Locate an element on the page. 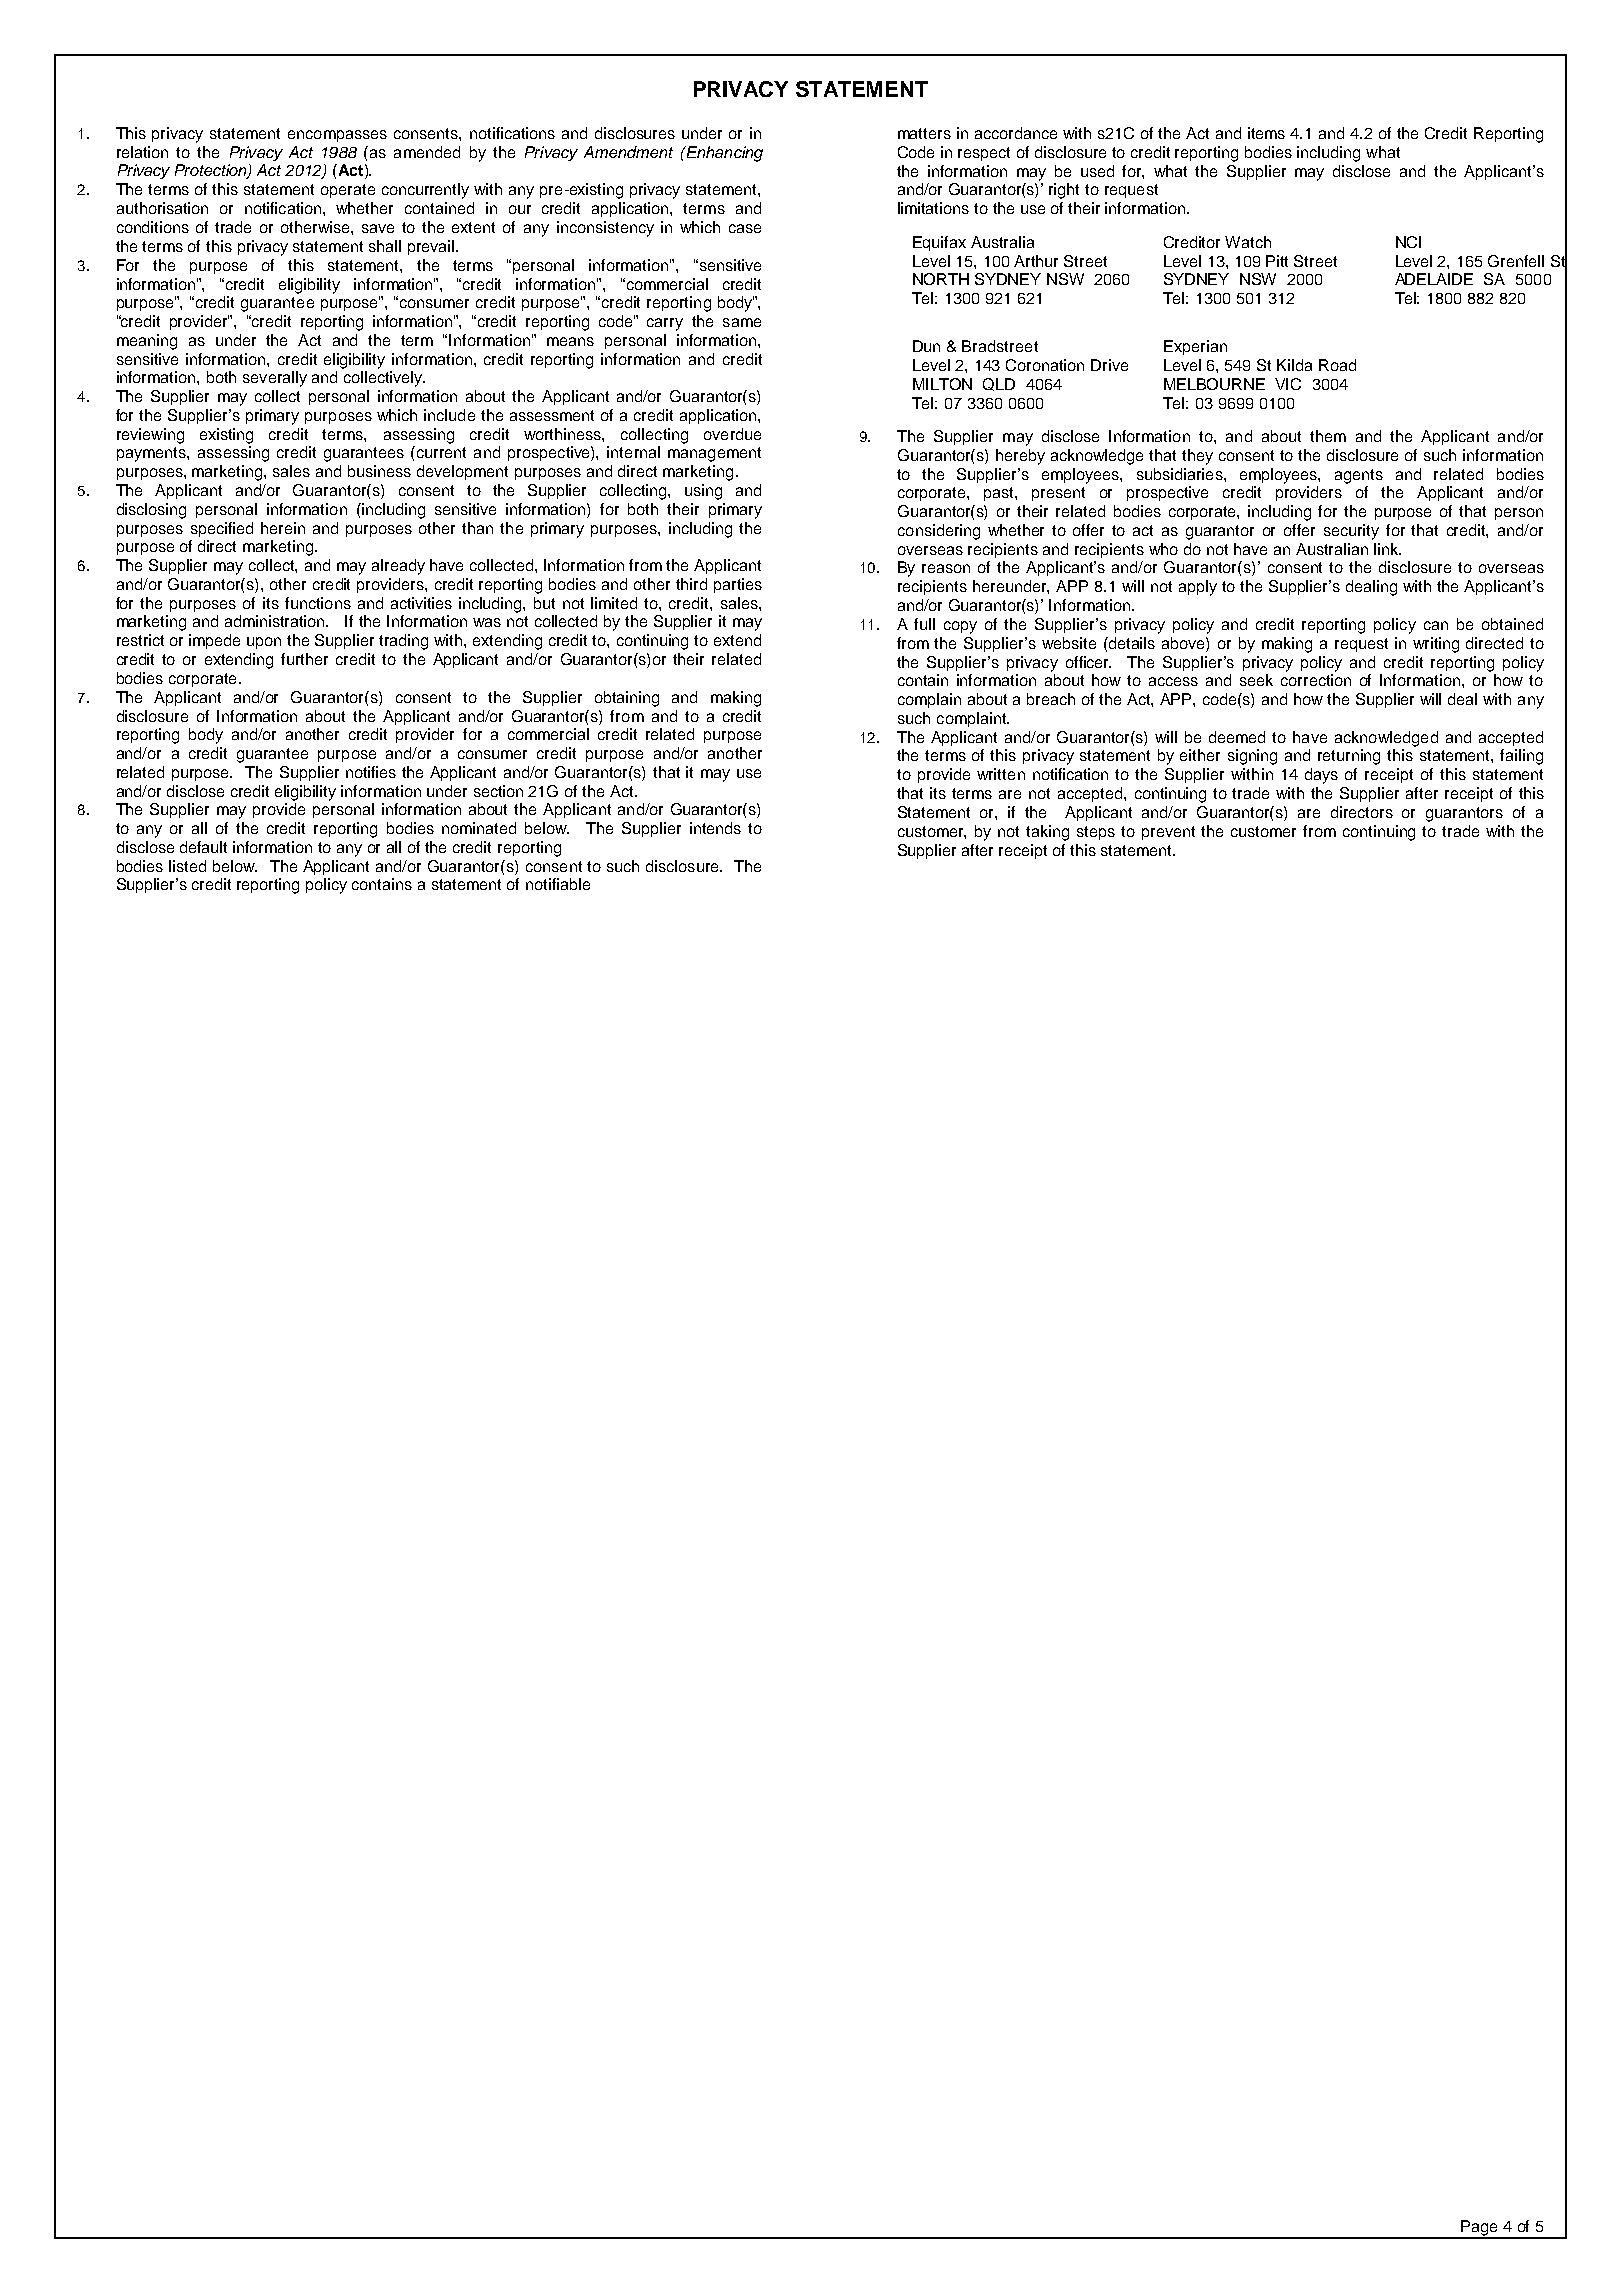 This image has height=2293, width=1621. Pitt is located at coordinates (1277, 261).
